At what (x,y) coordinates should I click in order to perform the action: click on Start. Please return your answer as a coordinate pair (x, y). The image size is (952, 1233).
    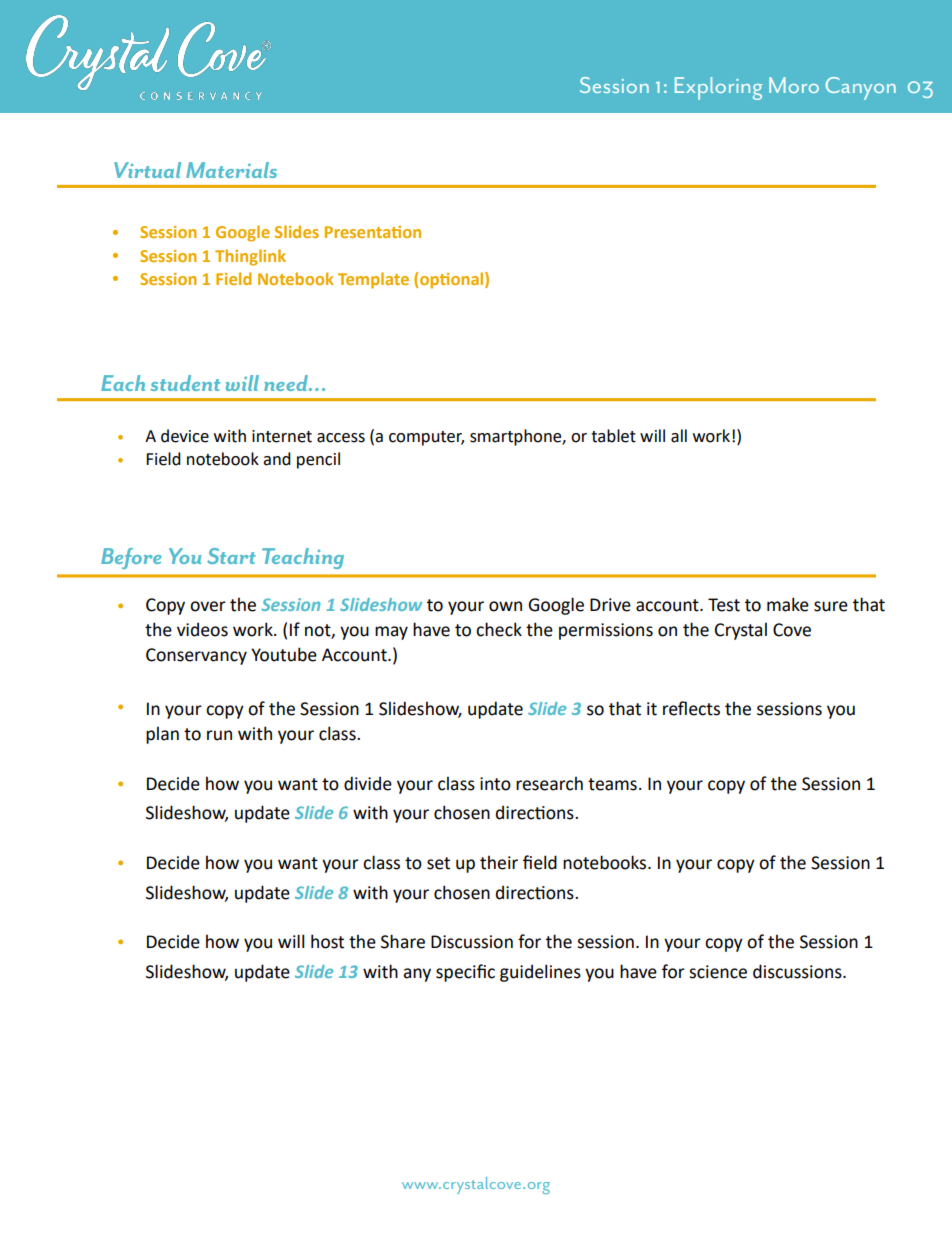
    Looking at the image, I should click on (232, 556).
